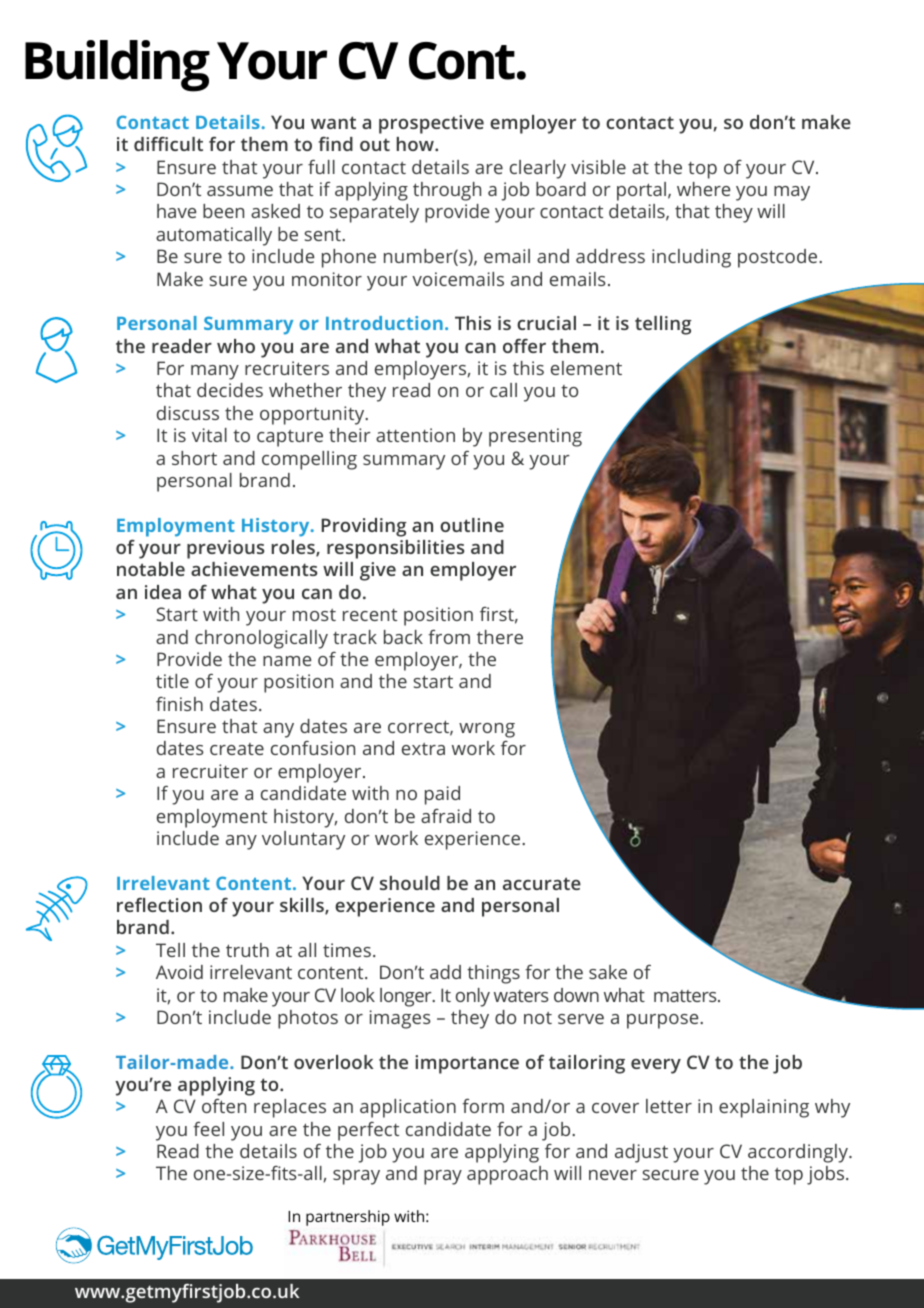  What do you see at coordinates (208, 1129) in the screenshot?
I see `feel` at bounding box center [208, 1129].
